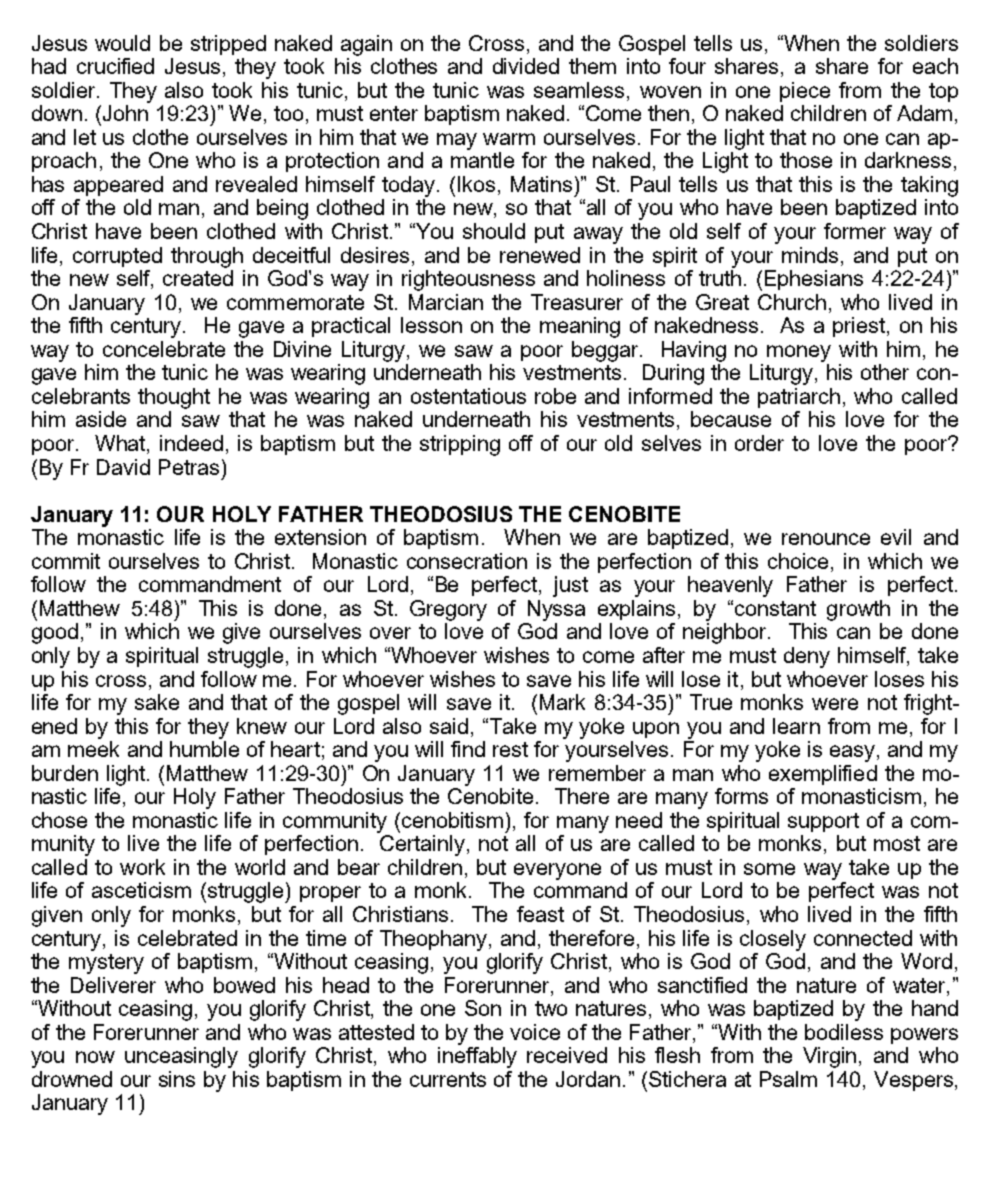 Image resolution: width=991 pixels, height=1204 pixels. Describe the element at coordinates (157, 702) in the page. I see `sake` at that location.
